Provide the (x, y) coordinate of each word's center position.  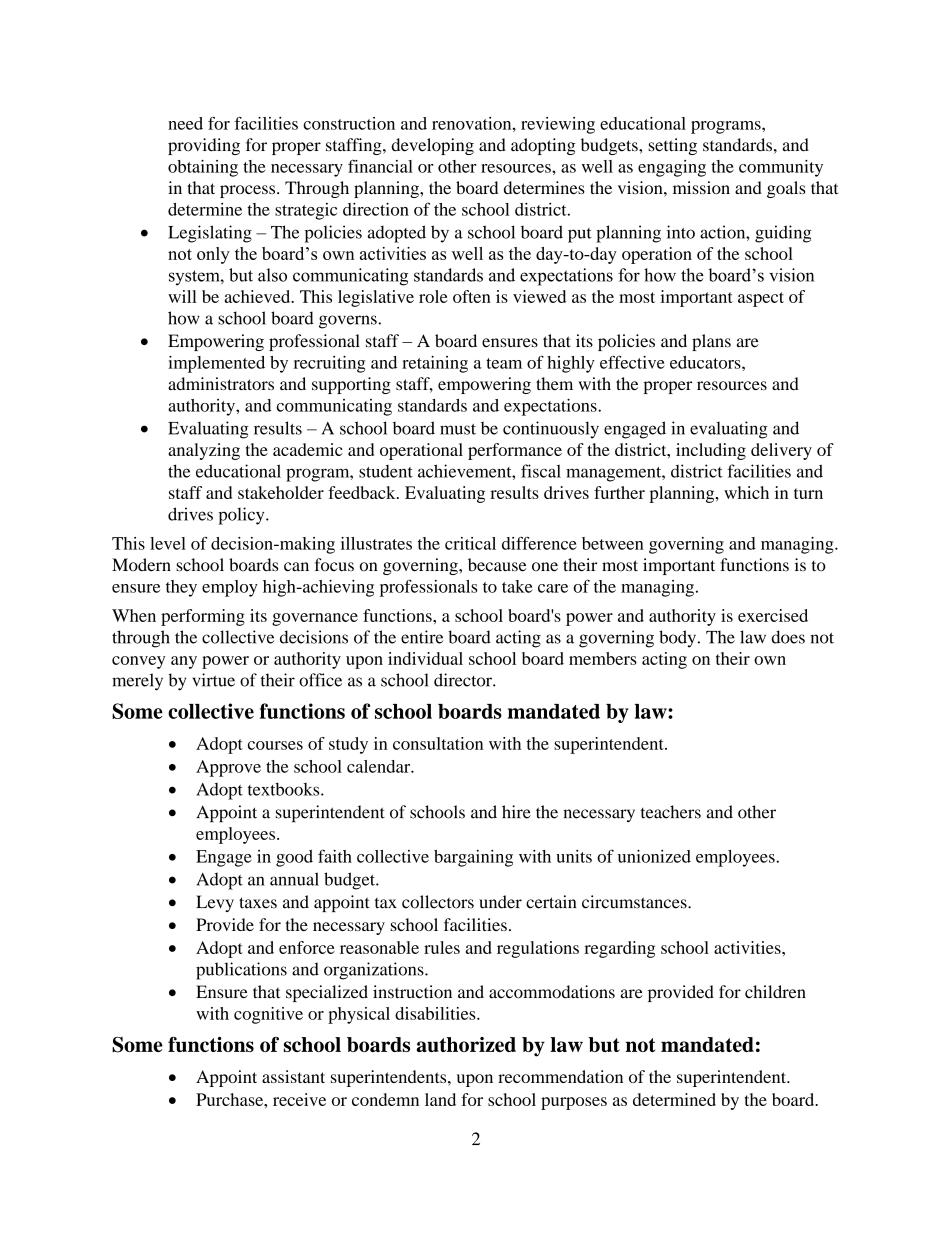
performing (203, 617)
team (504, 363)
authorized (466, 1044)
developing (433, 146)
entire (422, 637)
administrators (221, 383)
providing (204, 146)
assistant (293, 1076)
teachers (671, 812)
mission (701, 187)
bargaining (473, 858)
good (294, 858)
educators (706, 362)
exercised (773, 615)
